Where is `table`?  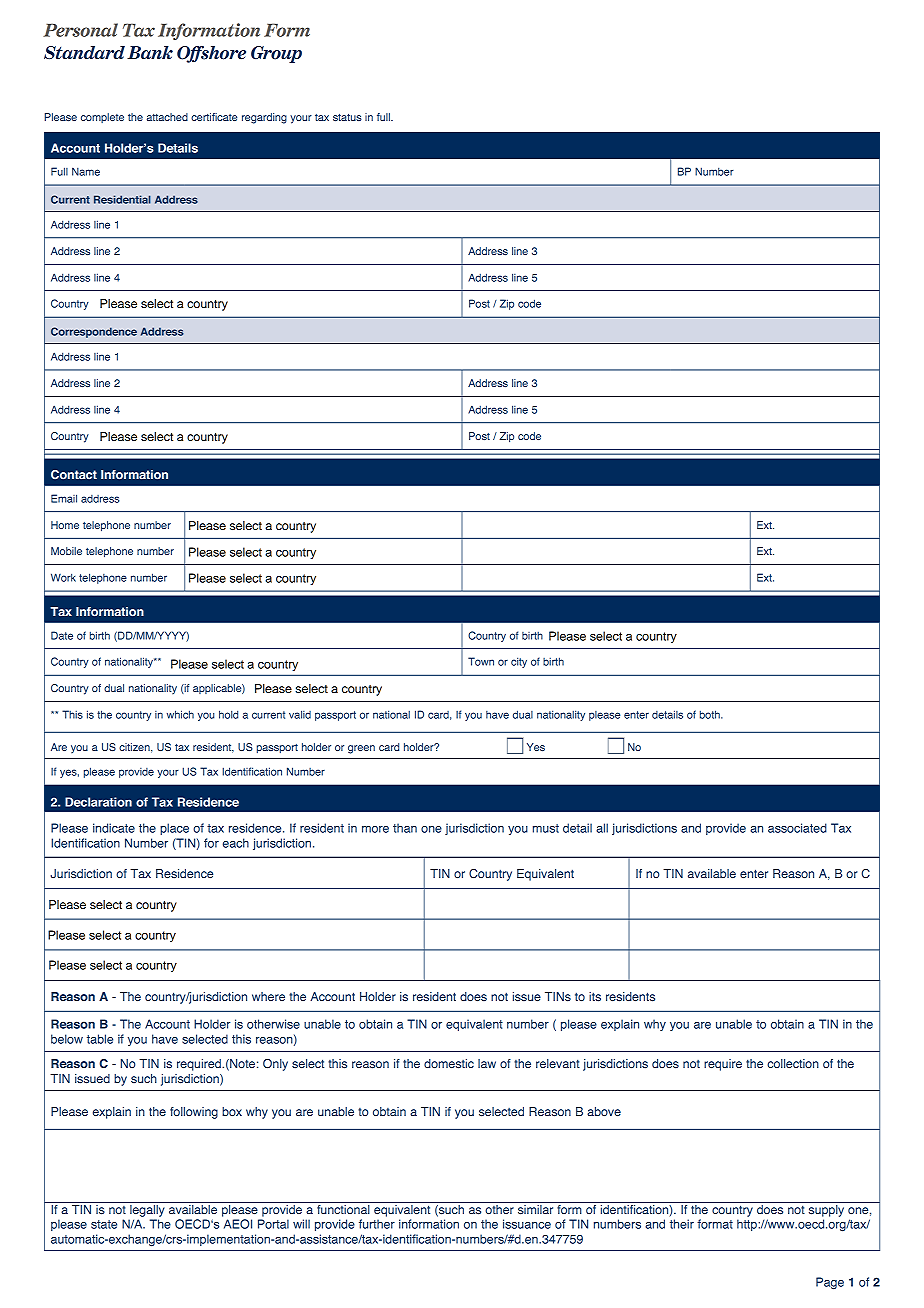
table is located at coordinates (100, 1039).
